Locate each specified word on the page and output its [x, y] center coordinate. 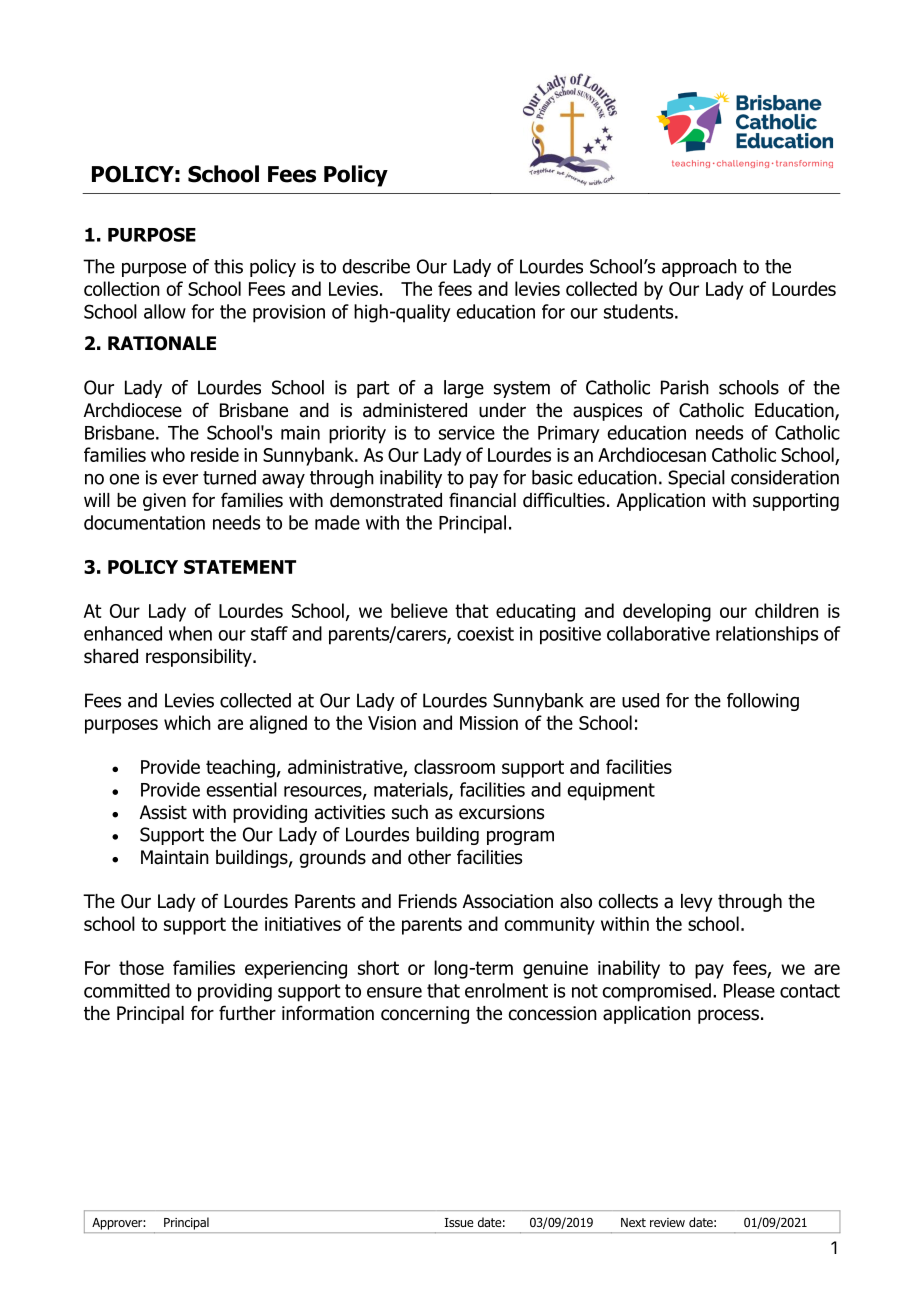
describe [376, 266]
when [190, 633]
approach [699, 268]
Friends [428, 901]
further [247, 1013]
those [141, 967]
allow [165, 311]
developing [667, 612]
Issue [459, 1222]
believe [419, 610]
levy [697, 903]
